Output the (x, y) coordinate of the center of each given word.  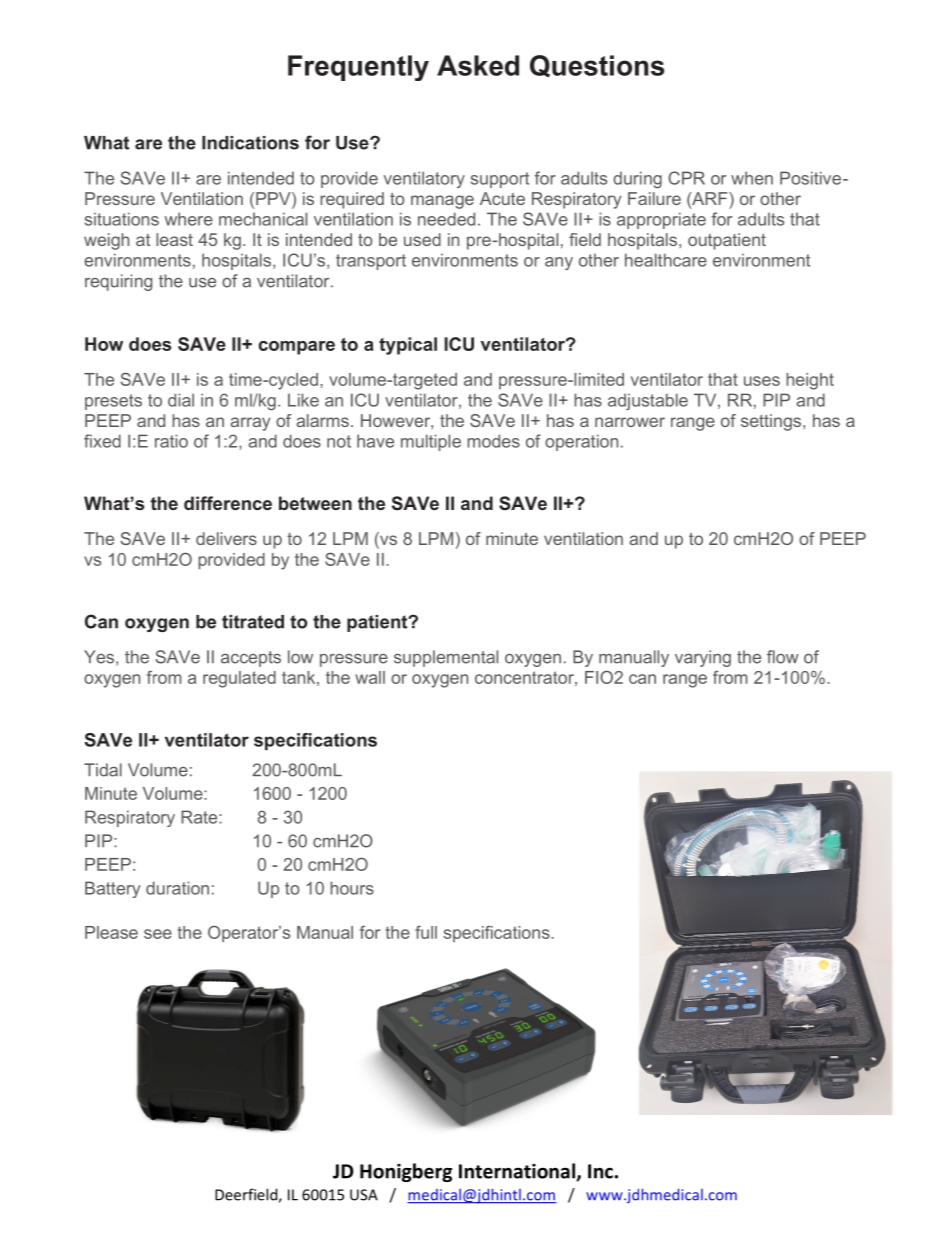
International (518, 1172)
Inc (600, 1171)
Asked (478, 65)
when (752, 178)
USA (364, 1195)
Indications (250, 143)
